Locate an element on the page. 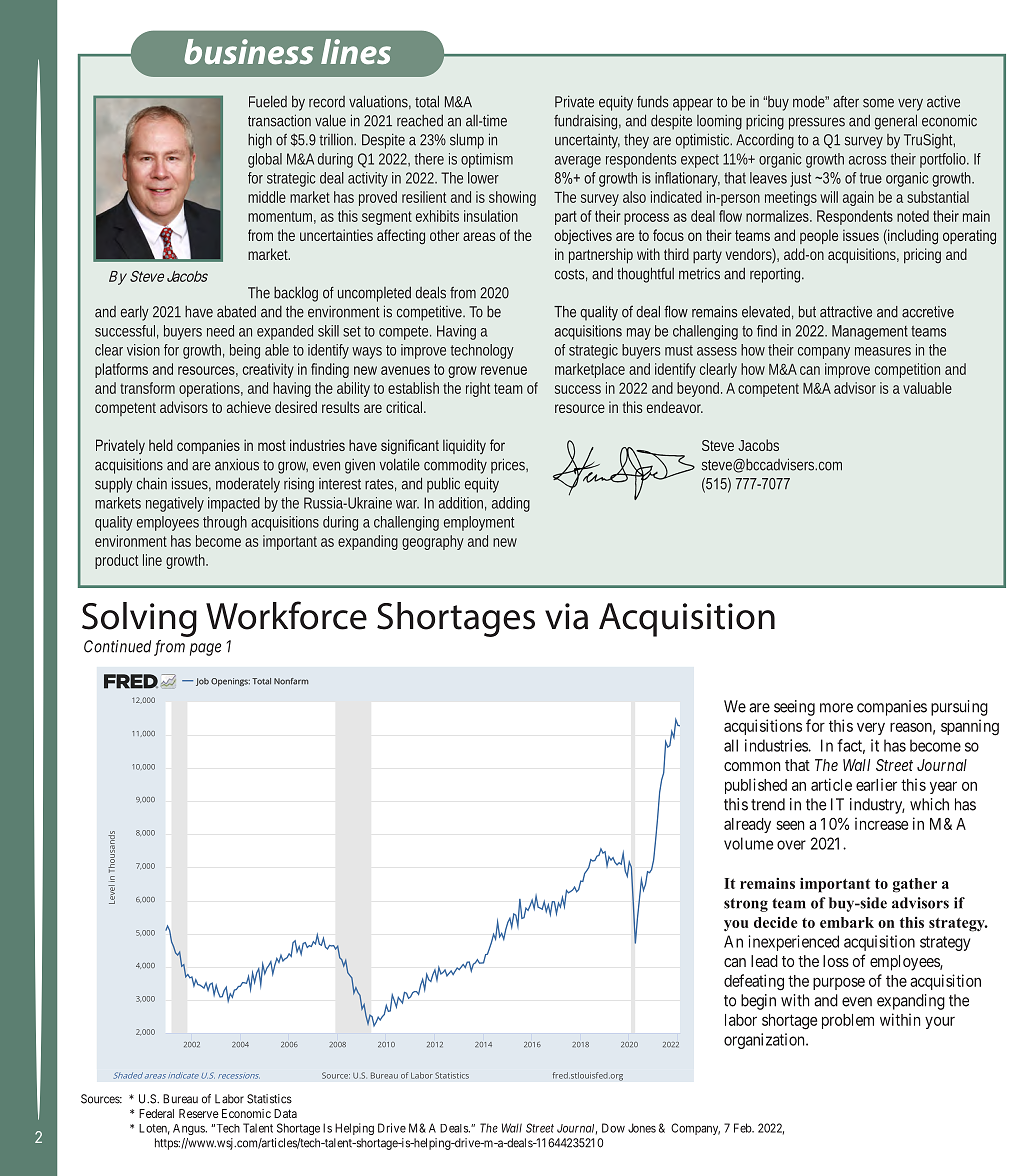 The height and width of the image is (1176, 1029). Reserve is located at coordinates (199, 1113).
